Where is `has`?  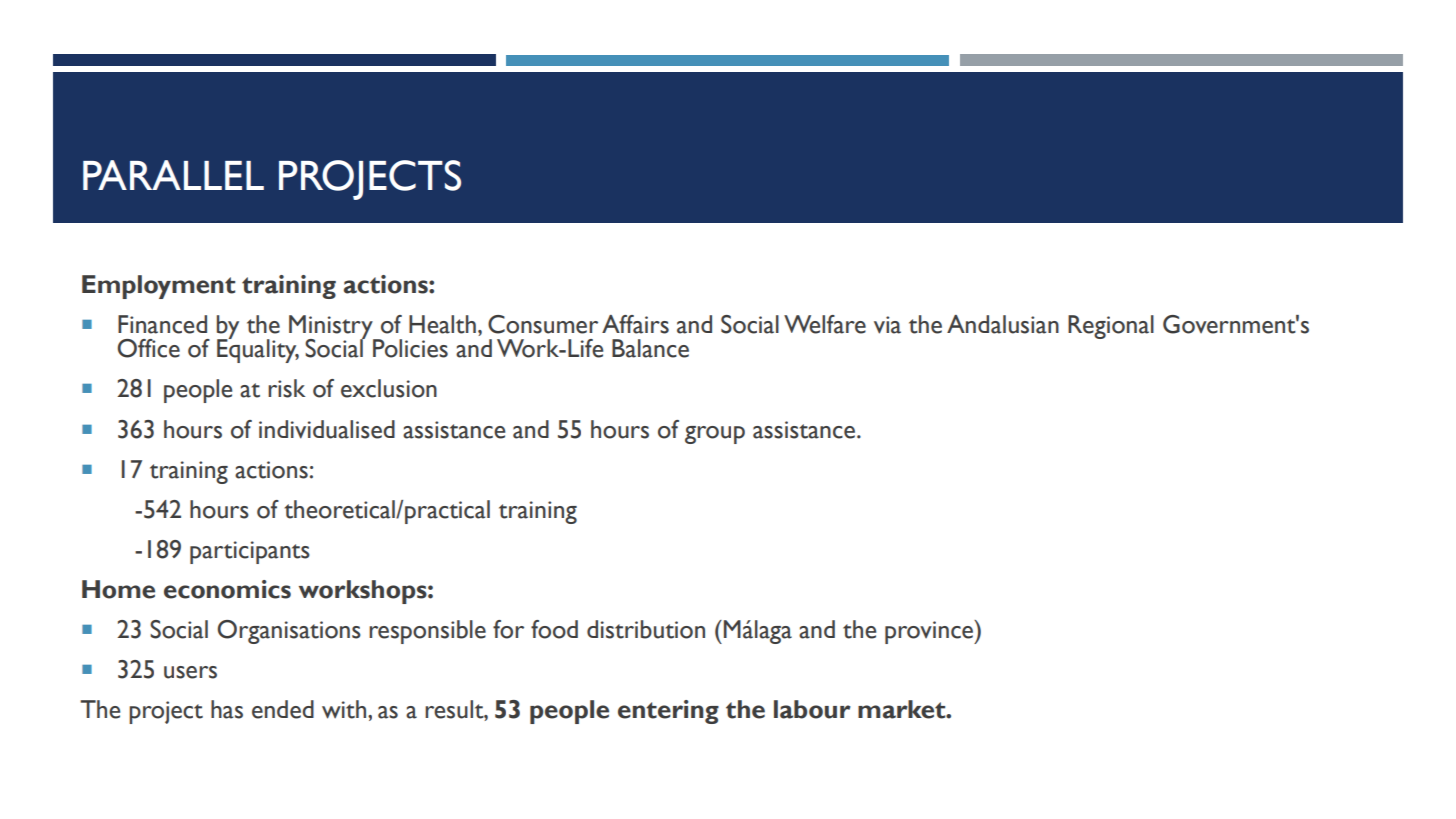
has is located at coordinates (227, 709).
